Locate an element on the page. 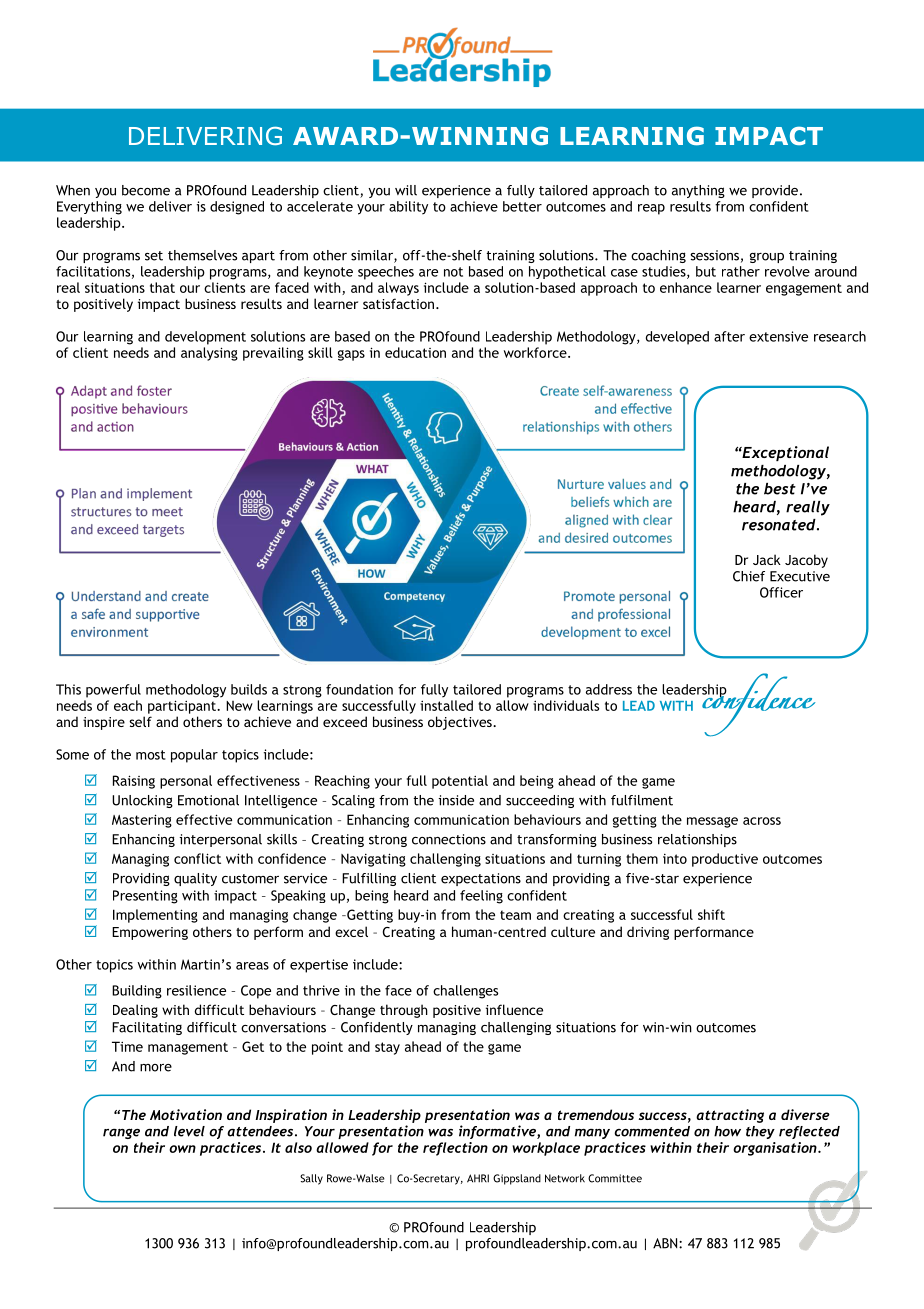 This image has height=1309, width=924. foundation is located at coordinates (359, 689).
